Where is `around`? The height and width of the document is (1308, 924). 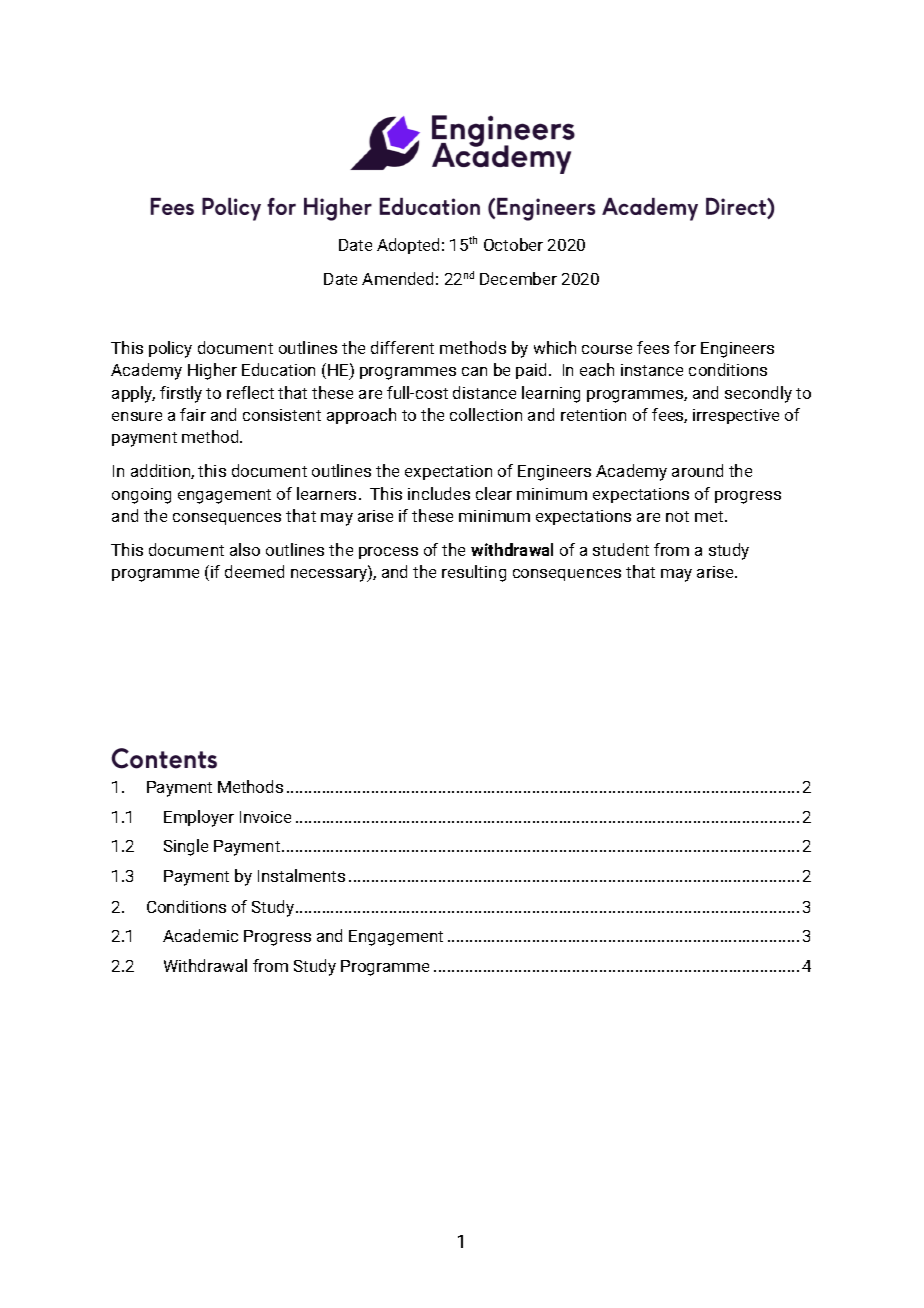
around is located at coordinates (697, 470).
